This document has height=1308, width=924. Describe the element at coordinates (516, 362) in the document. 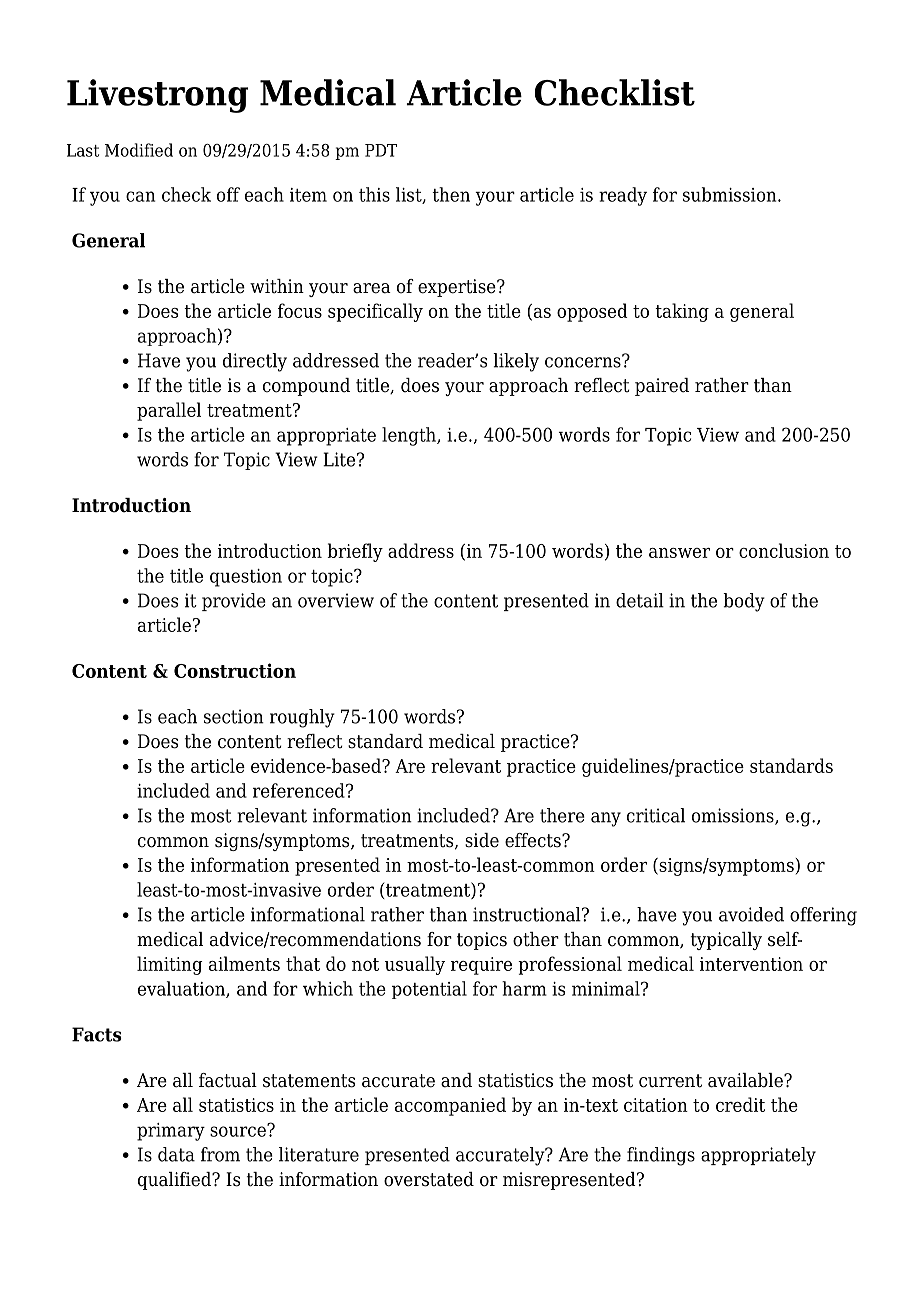

I see `likely` at that location.
